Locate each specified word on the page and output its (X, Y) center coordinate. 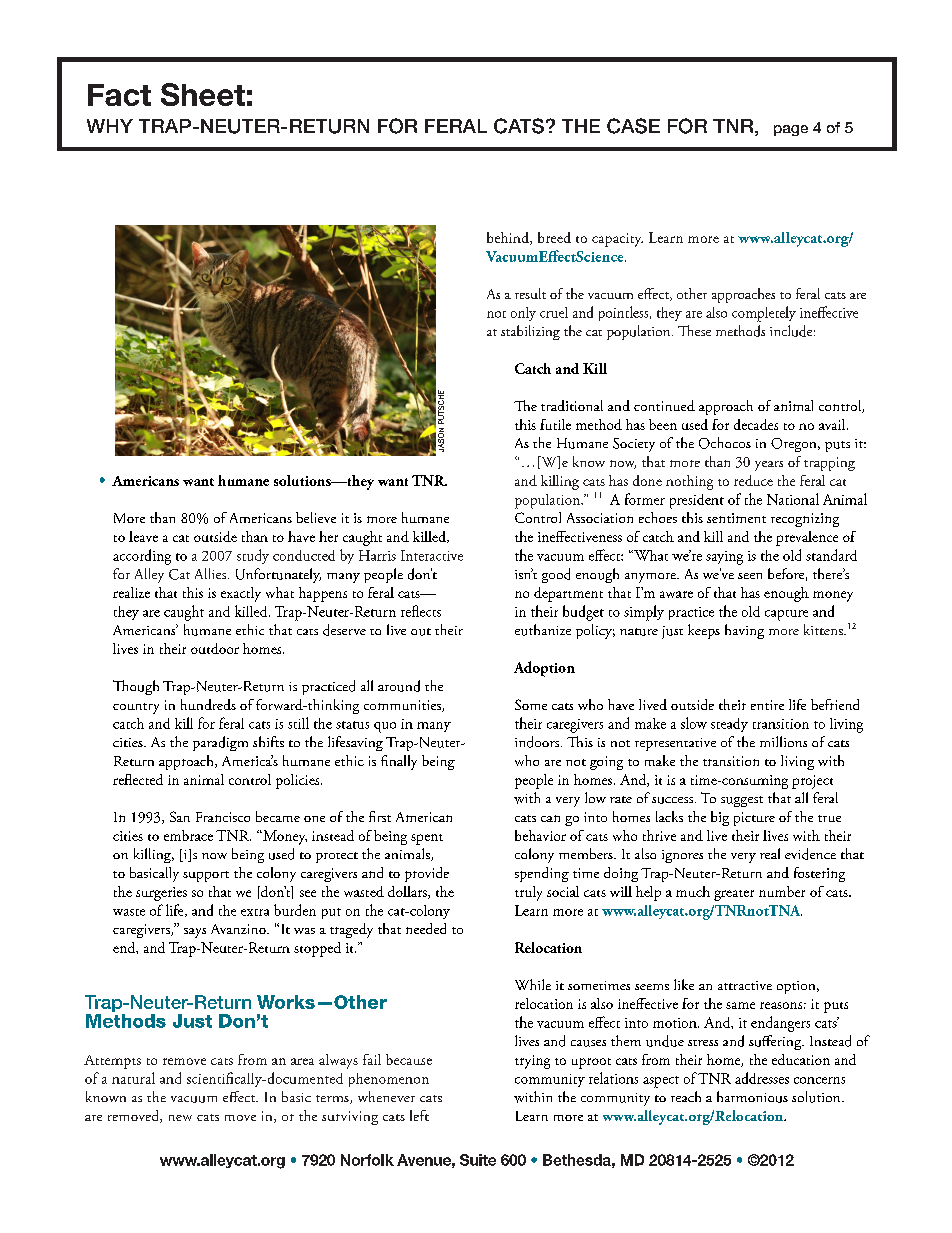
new (180, 1118)
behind (509, 238)
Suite (478, 1160)
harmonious (752, 1097)
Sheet (203, 94)
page (791, 130)
